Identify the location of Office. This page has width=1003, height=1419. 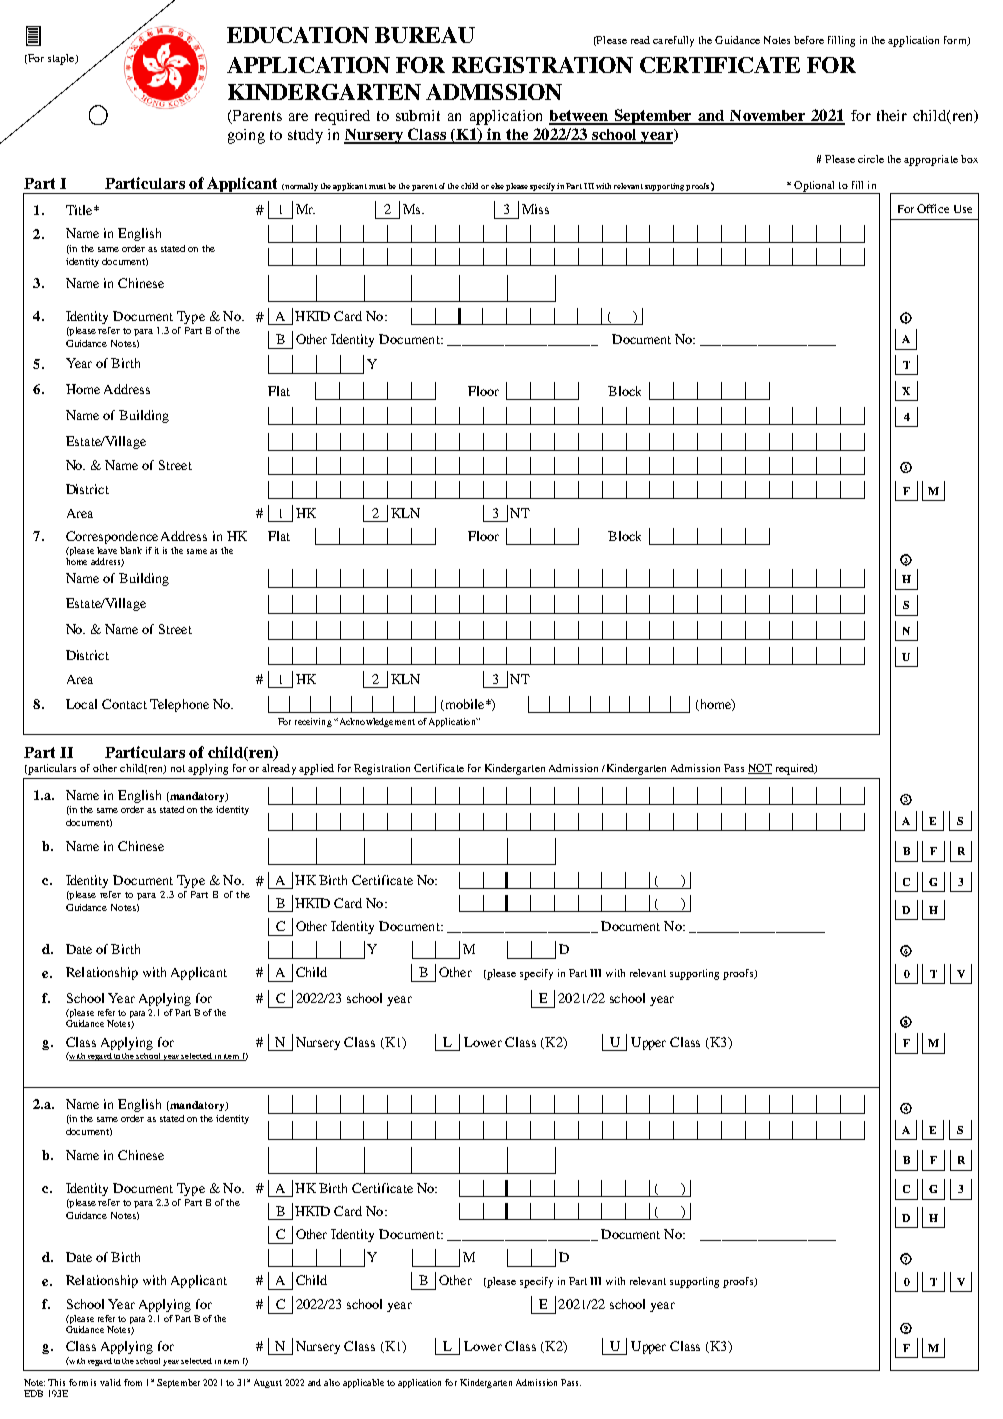
(933, 208).
